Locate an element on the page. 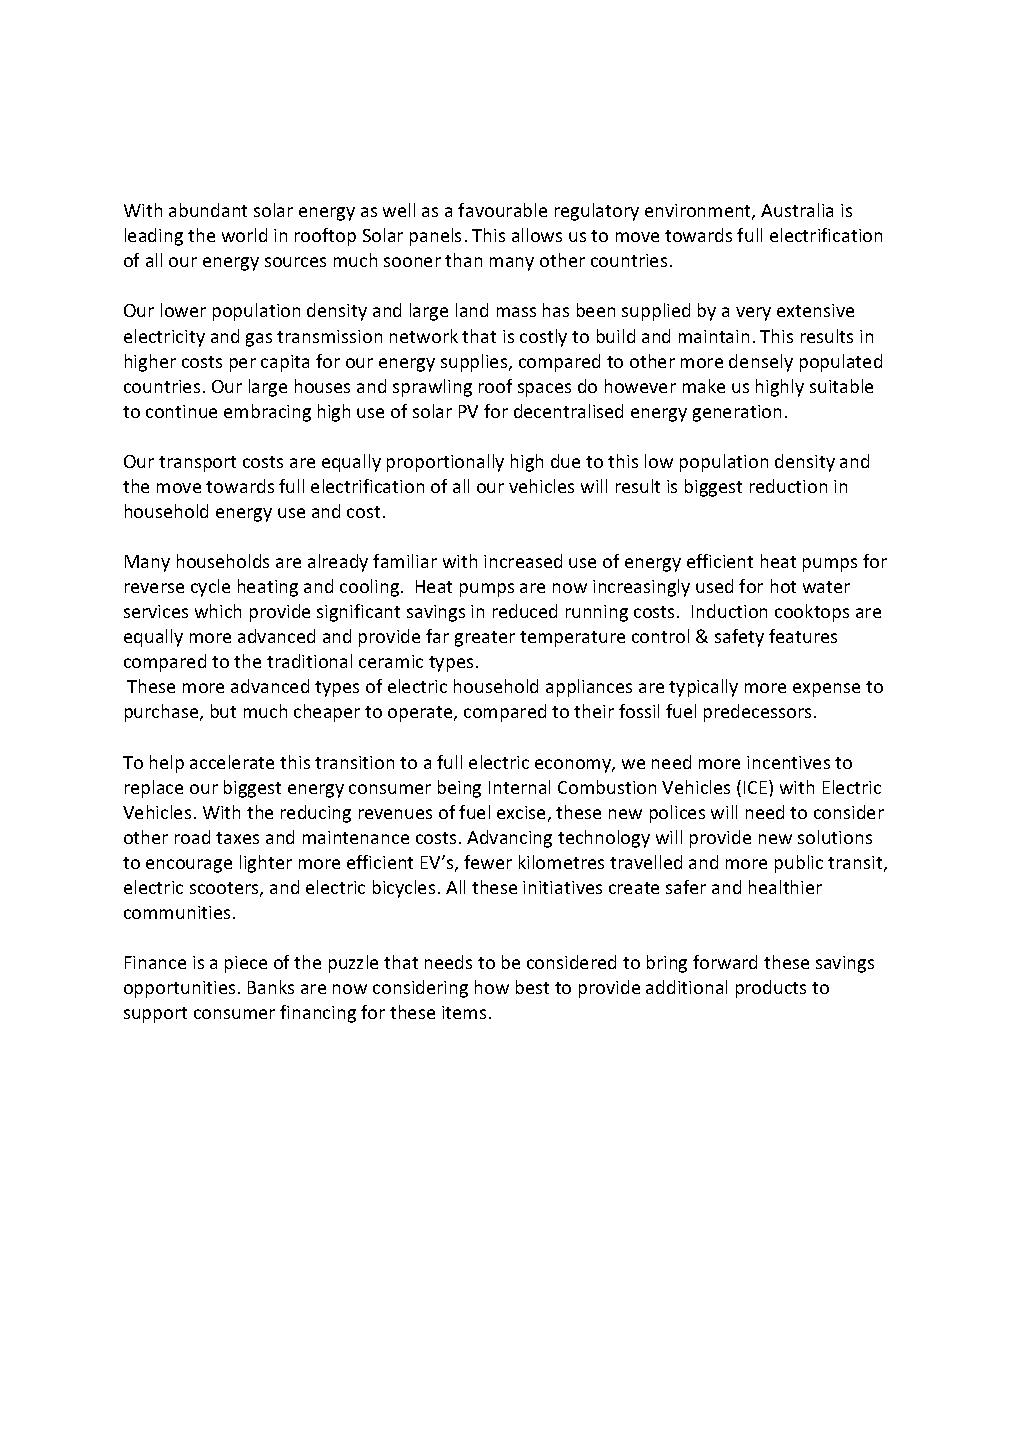 This page has width=1017, height=1440. predecessors is located at coordinates (757, 713).
